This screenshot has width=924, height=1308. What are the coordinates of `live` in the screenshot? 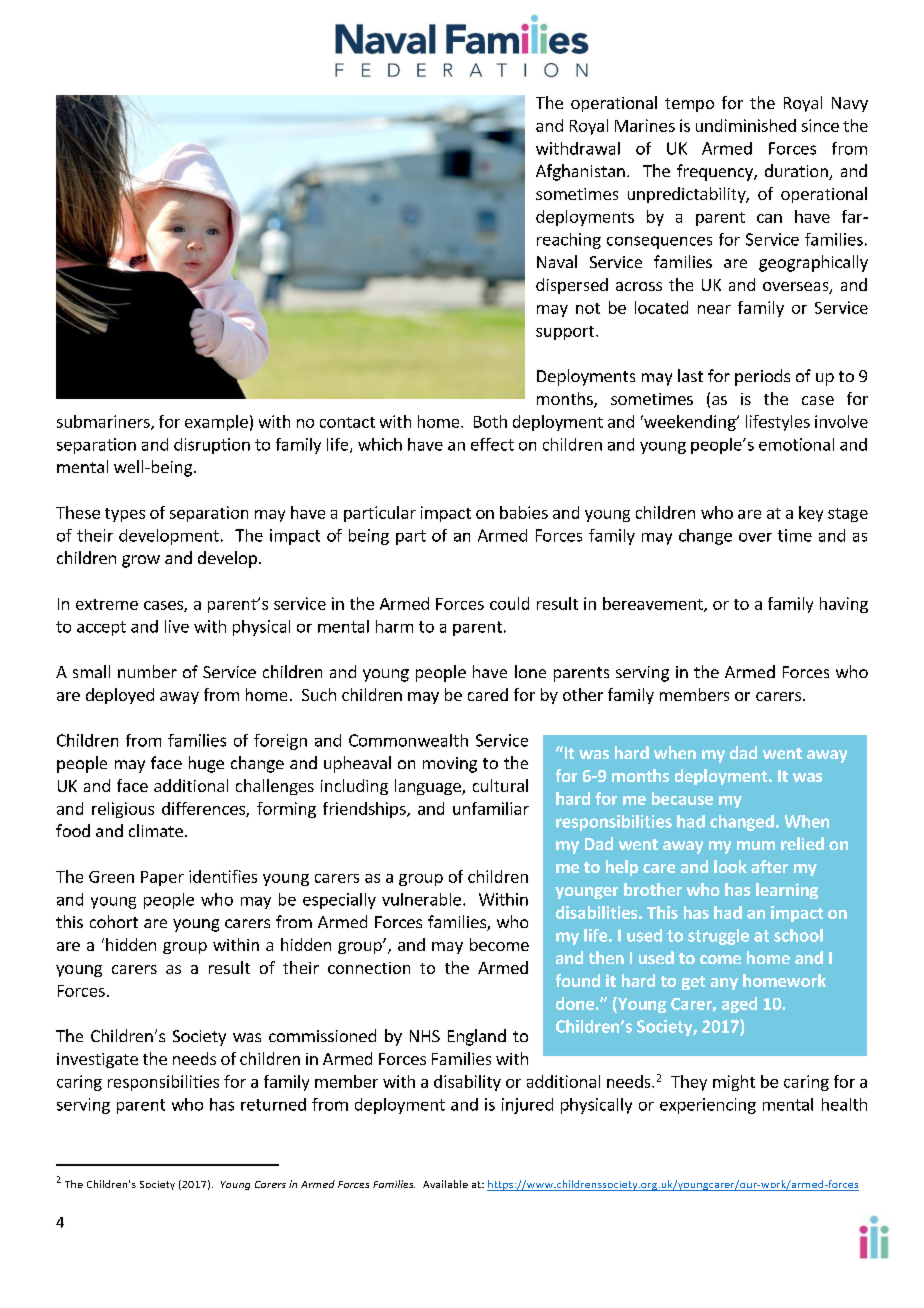 It's located at (177, 626).
